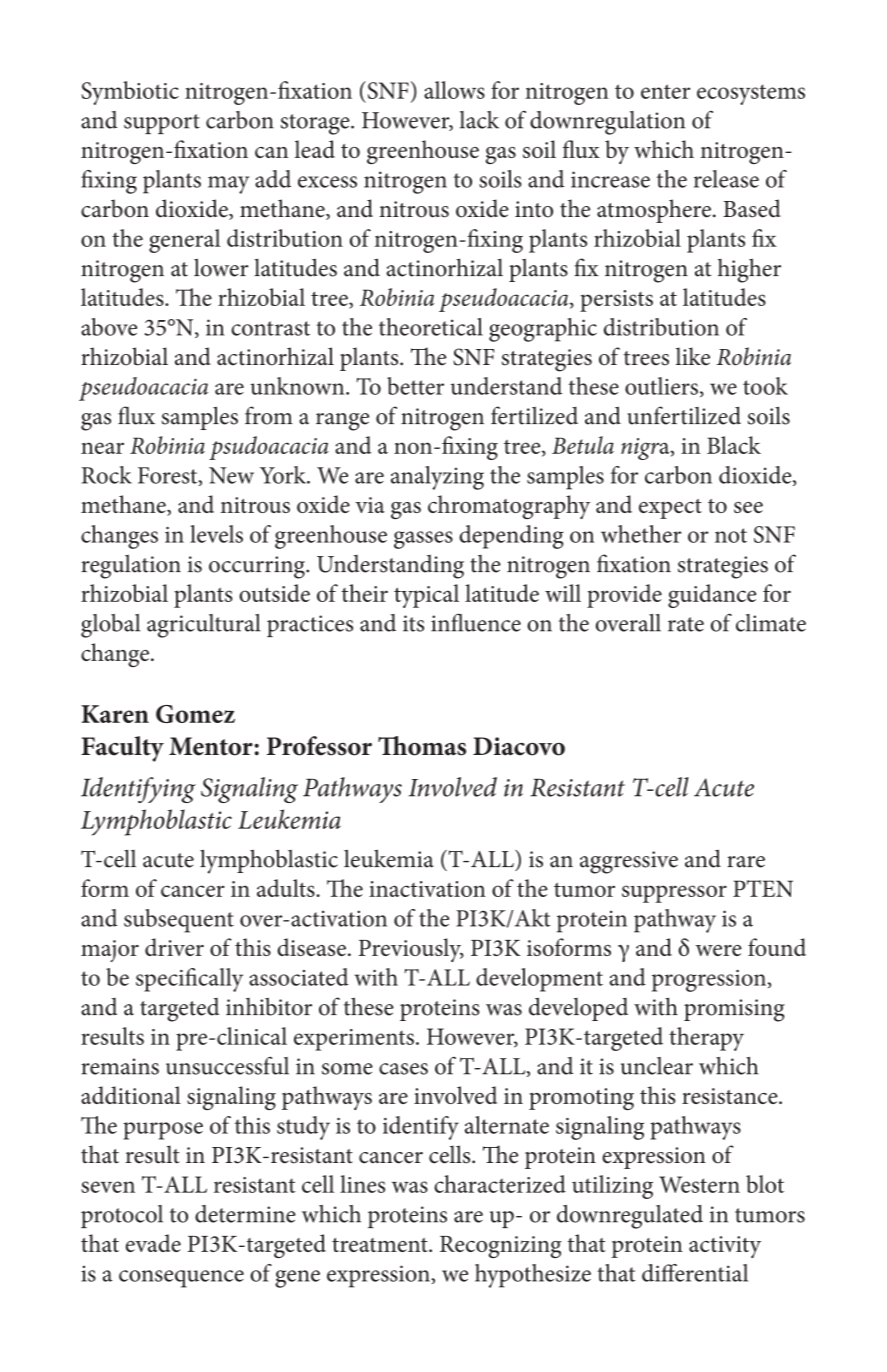  What do you see at coordinates (431, 327) in the screenshot?
I see `theoretical` at bounding box center [431, 327].
